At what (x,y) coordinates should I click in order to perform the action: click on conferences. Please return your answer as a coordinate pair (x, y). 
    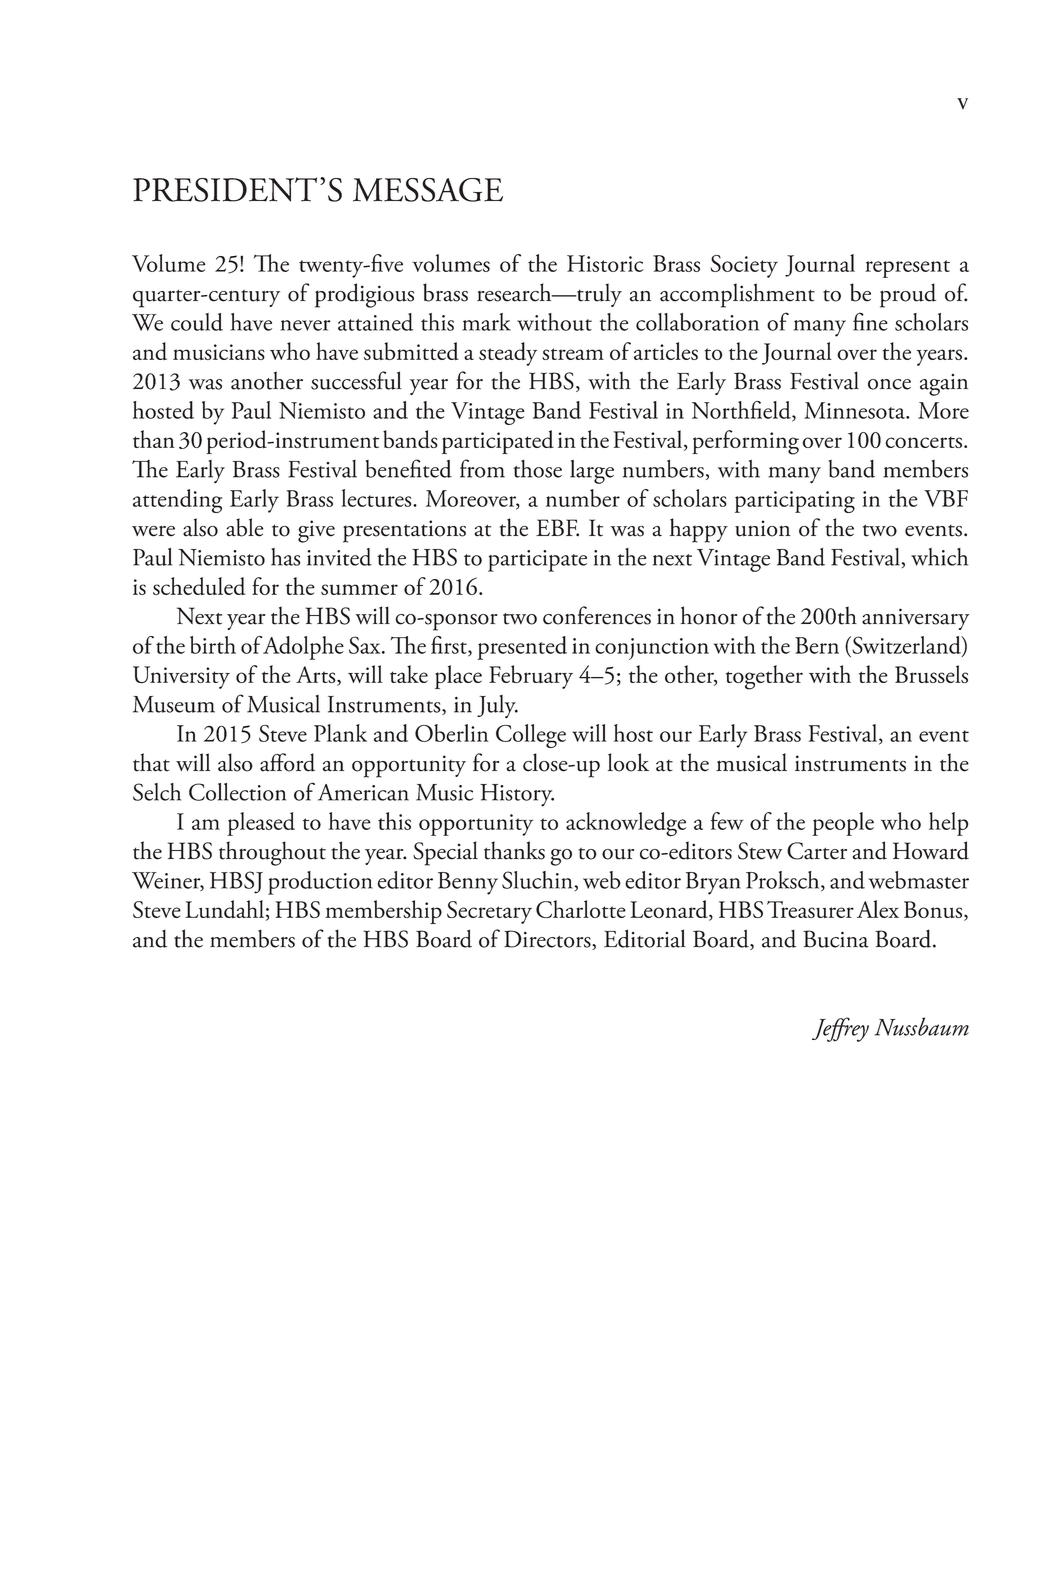
    Looking at the image, I should click on (597, 615).
